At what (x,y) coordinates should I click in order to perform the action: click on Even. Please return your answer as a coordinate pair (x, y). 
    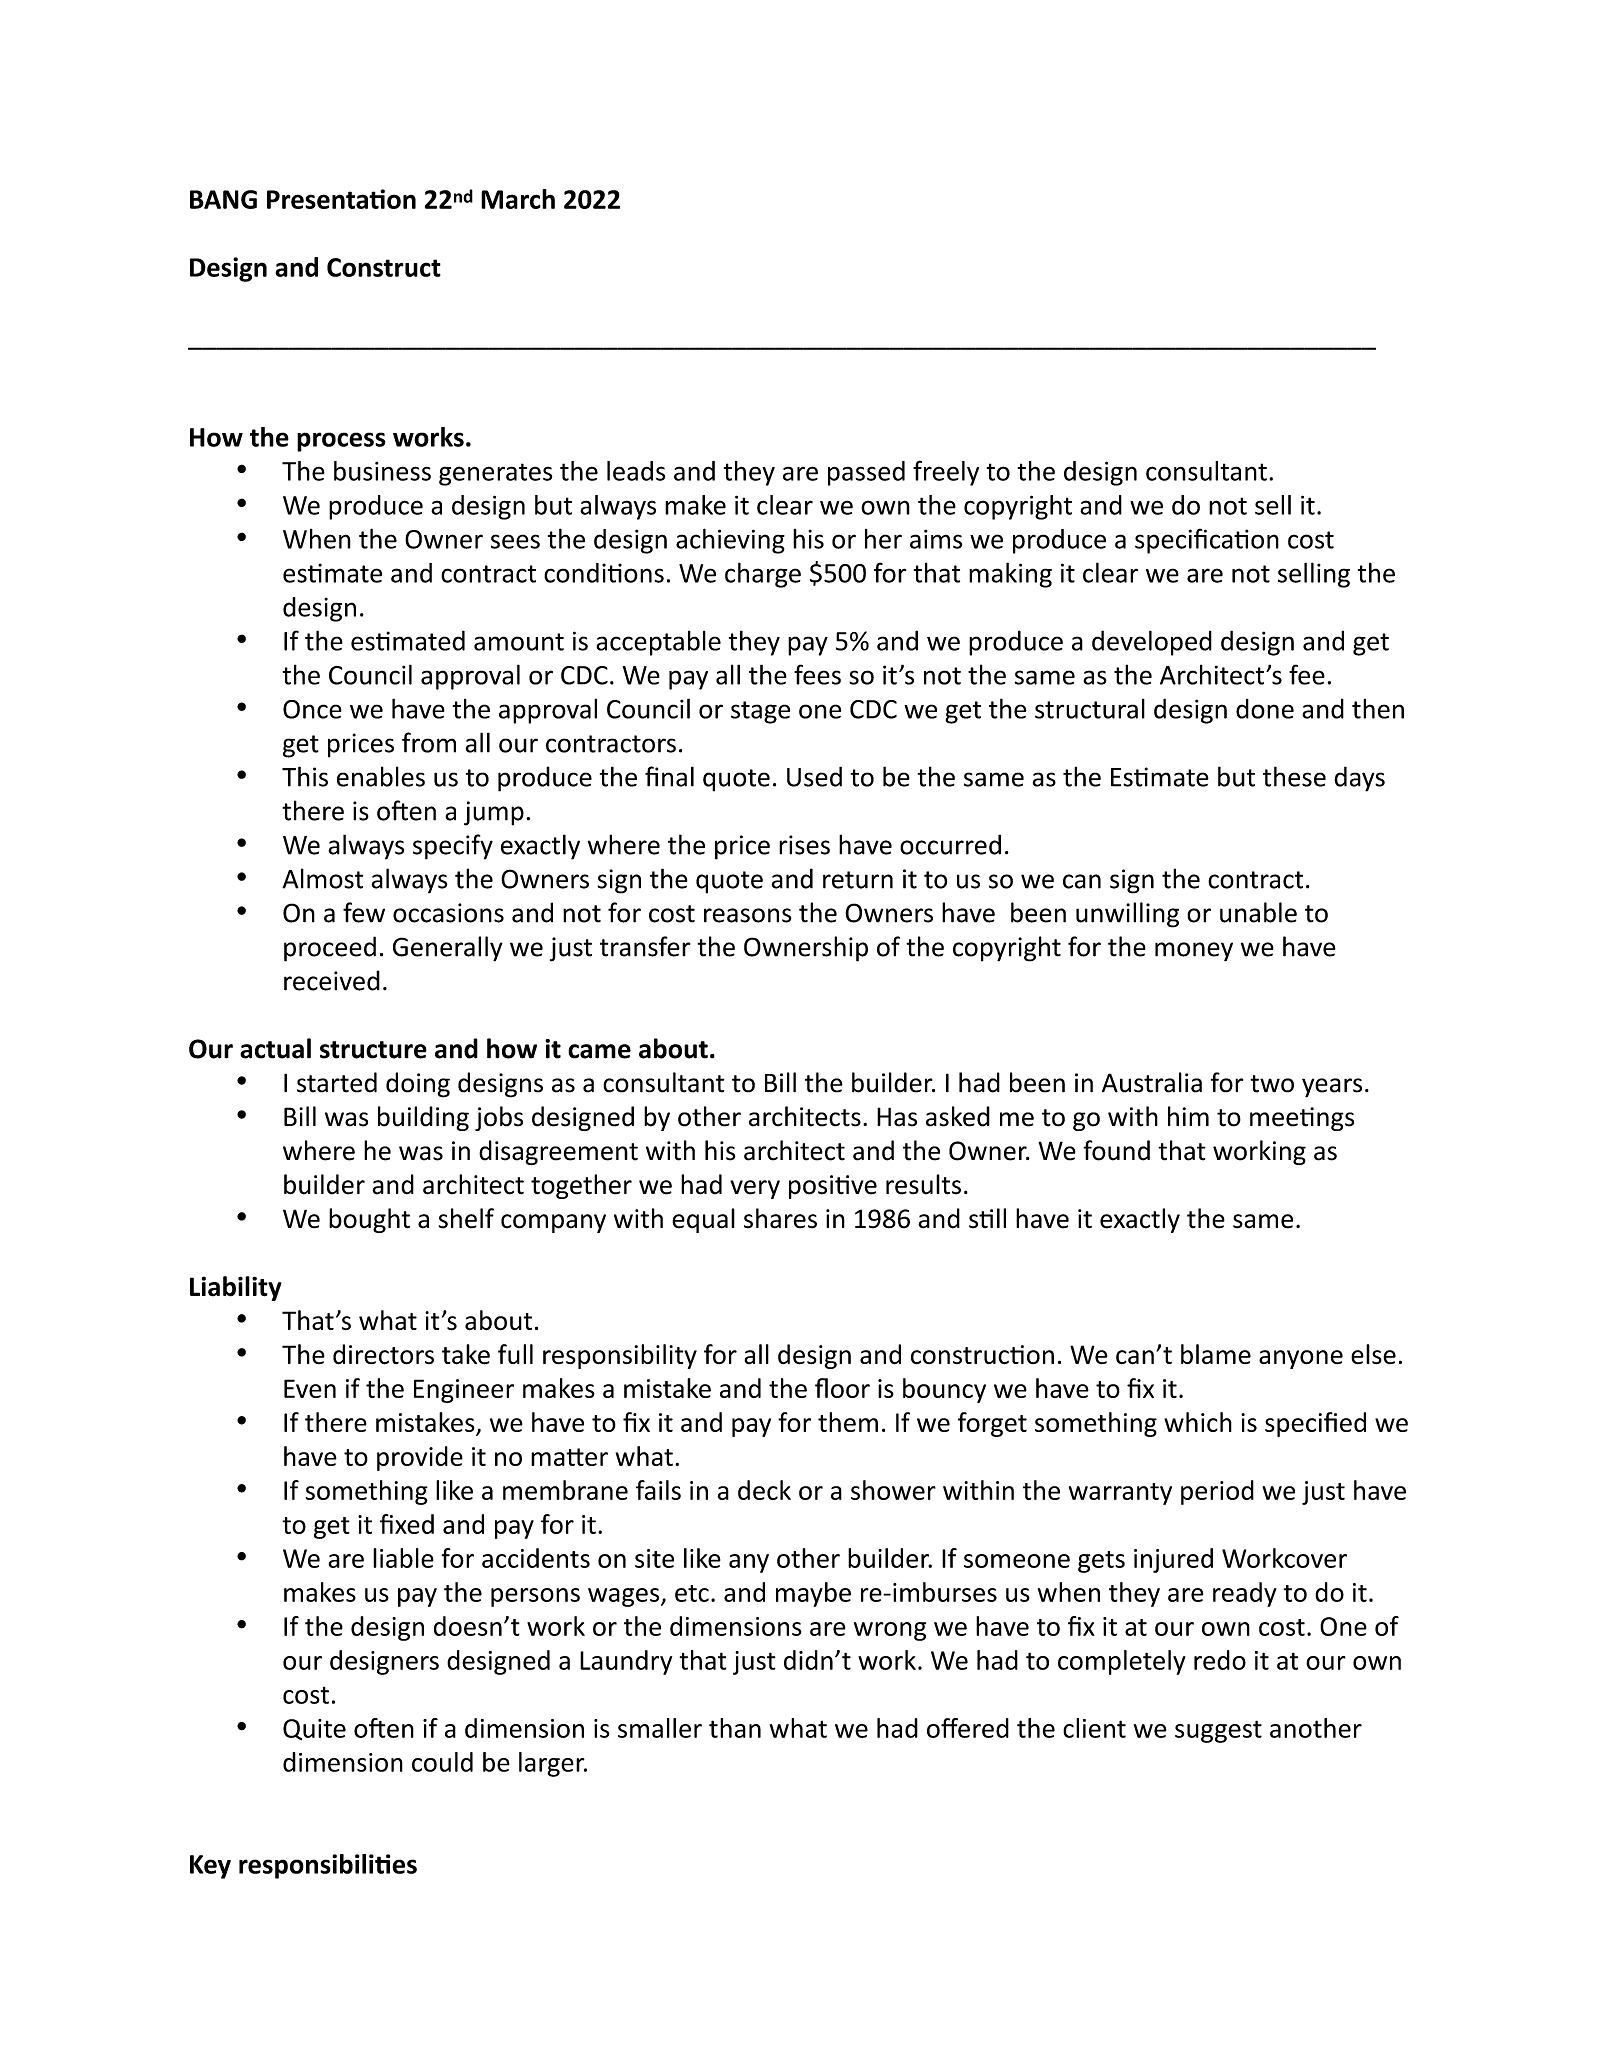
    Looking at the image, I should click on (310, 1388).
